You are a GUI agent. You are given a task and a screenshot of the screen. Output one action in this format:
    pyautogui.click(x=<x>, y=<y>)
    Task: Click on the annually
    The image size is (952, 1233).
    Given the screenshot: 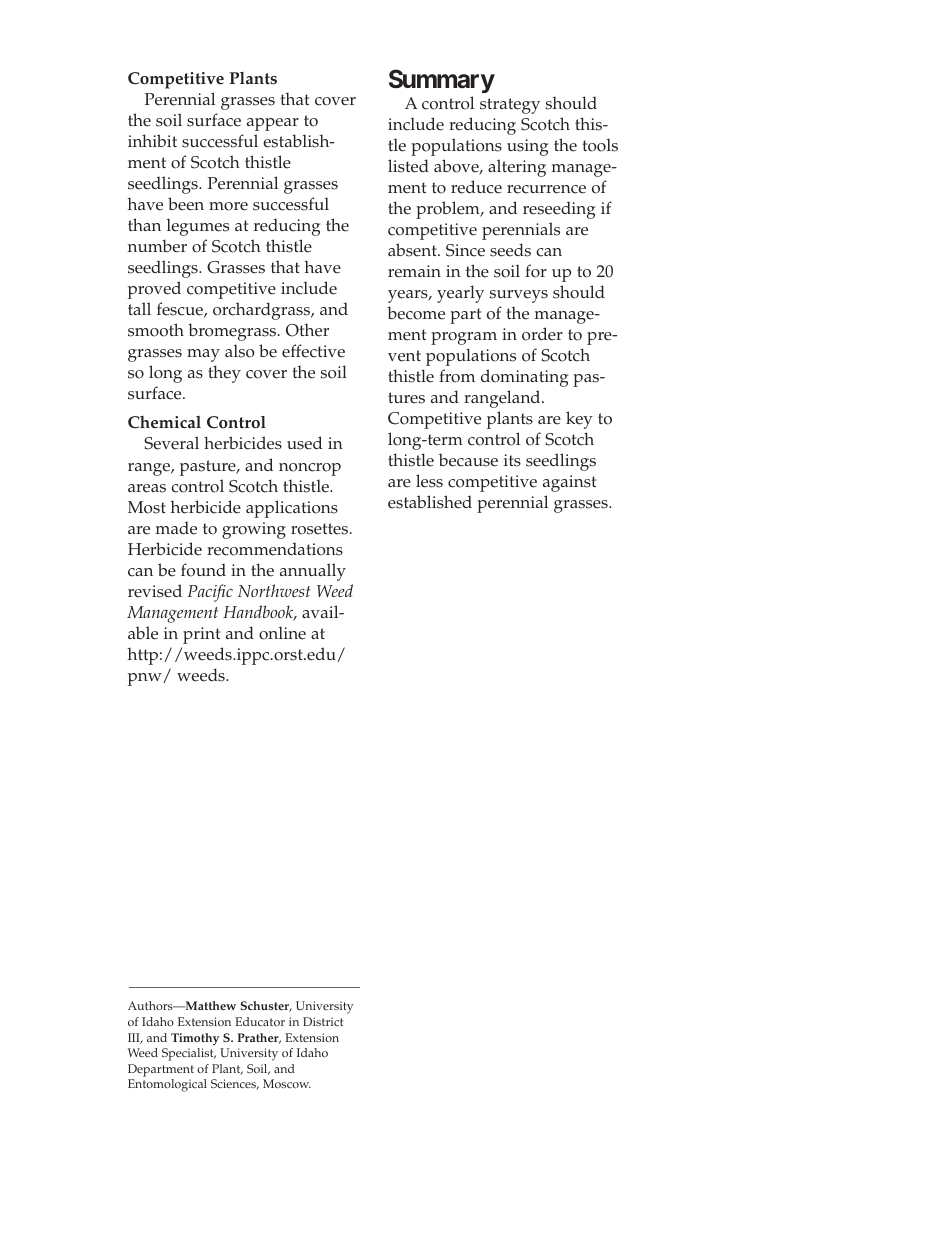 What is the action you would take?
    pyautogui.click(x=313, y=572)
